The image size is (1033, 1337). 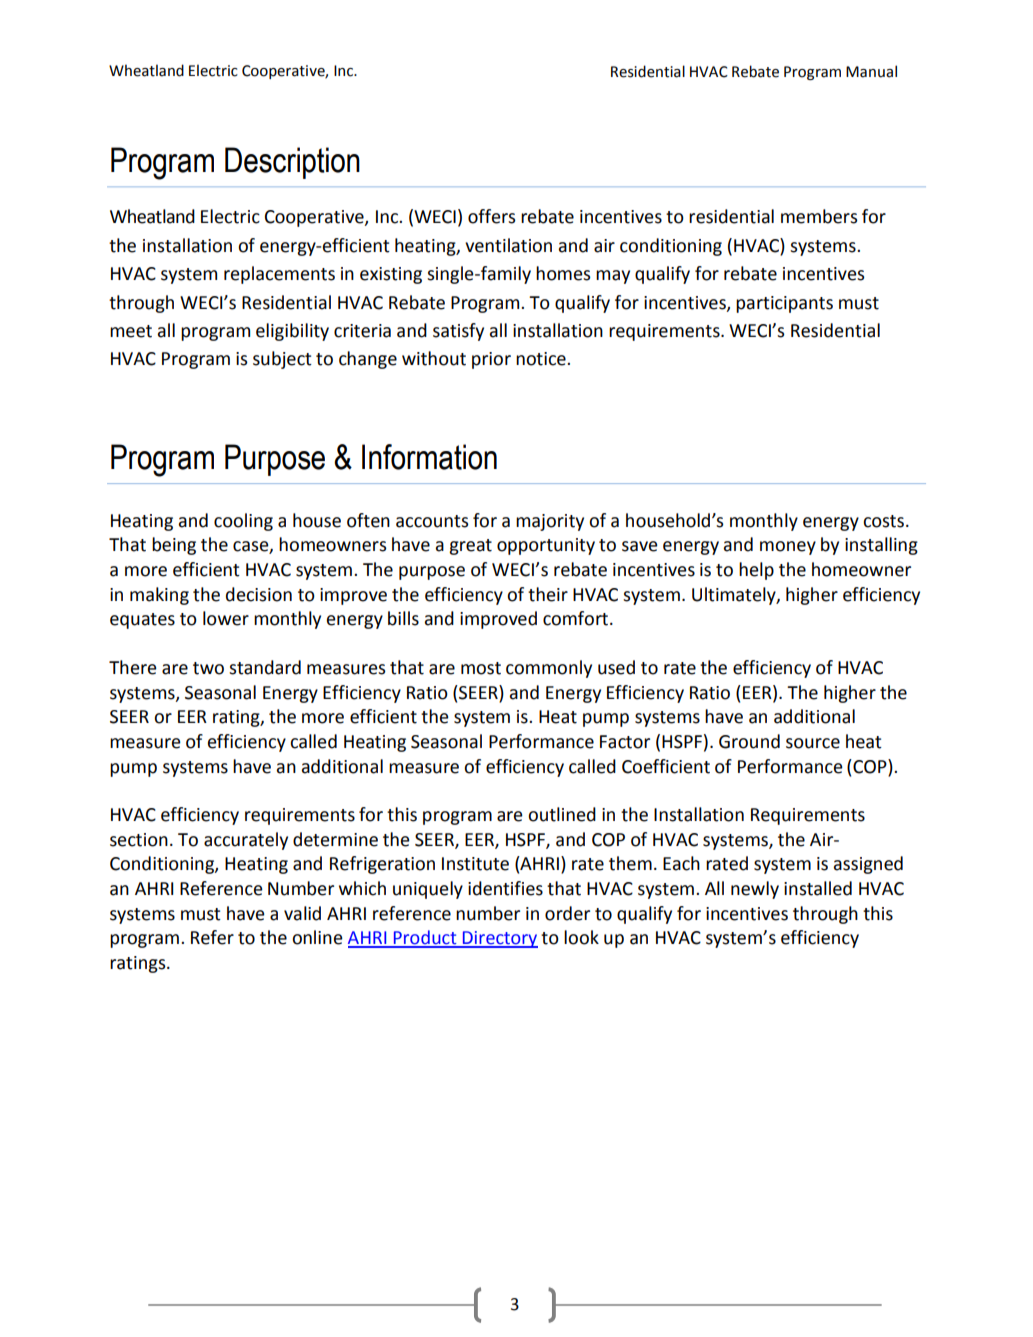 What do you see at coordinates (788, 548) in the document?
I see `money` at bounding box center [788, 548].
